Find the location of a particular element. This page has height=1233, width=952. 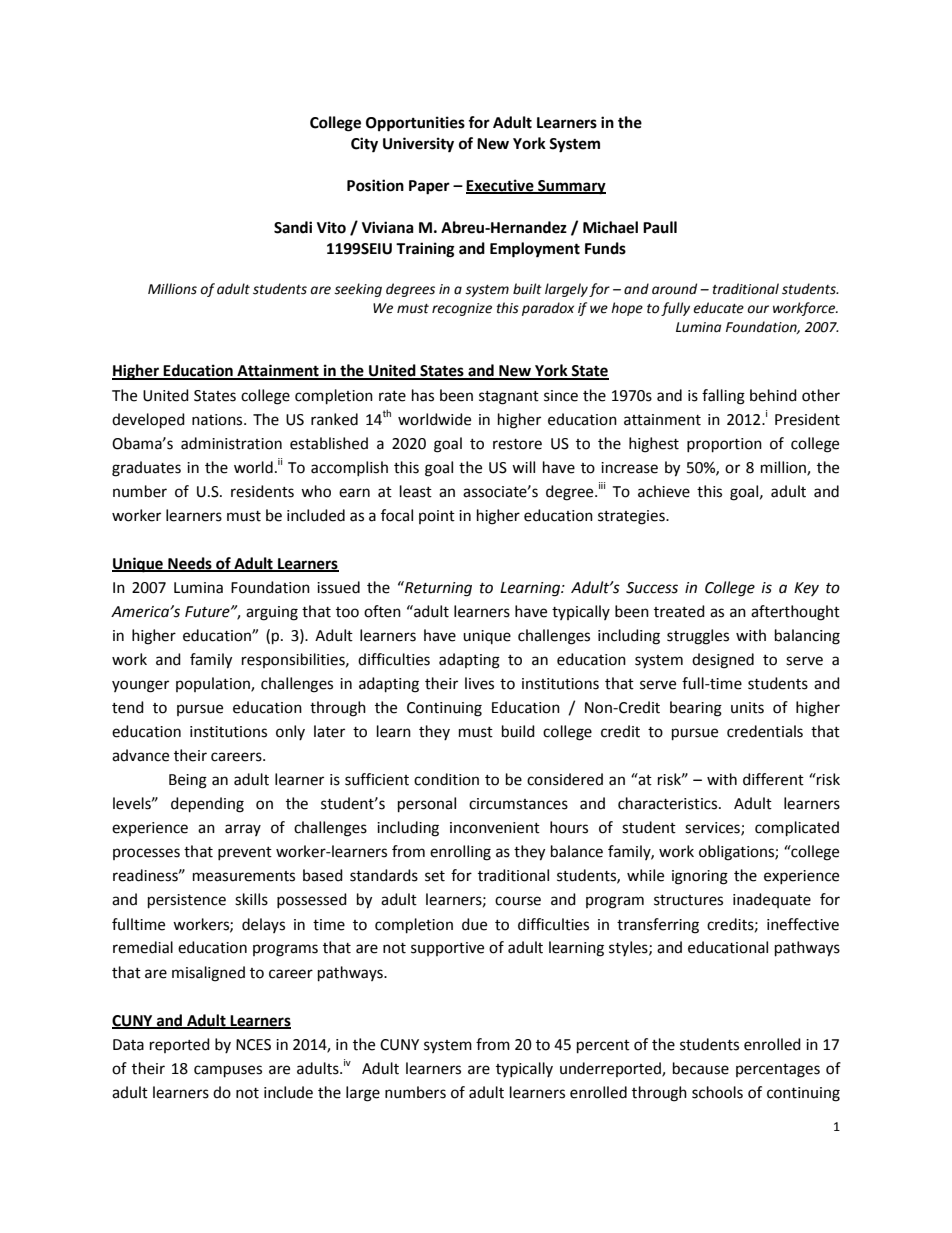

campuses is located at coordinates (228, 1071).
